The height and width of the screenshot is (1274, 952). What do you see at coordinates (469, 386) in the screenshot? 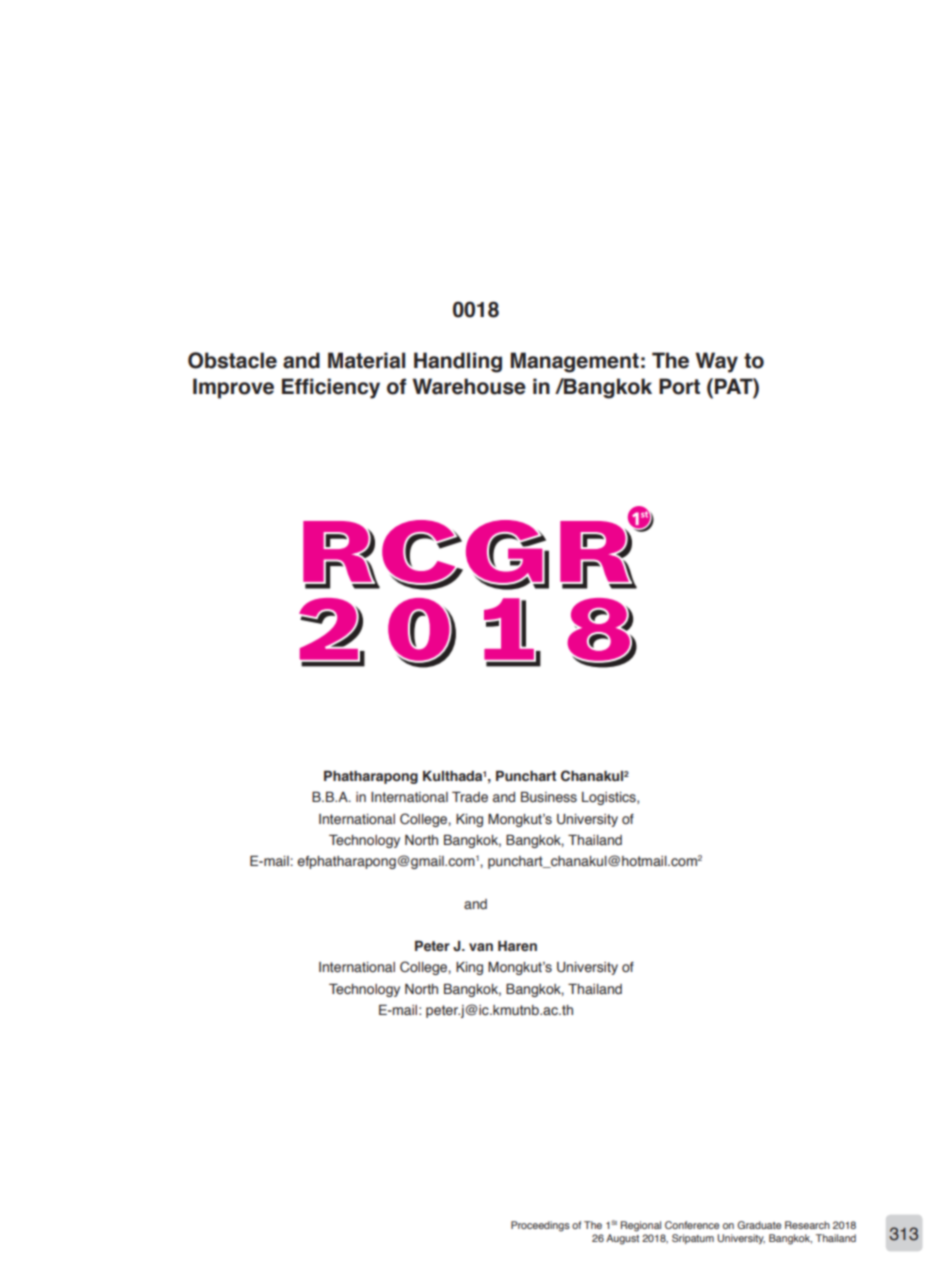
I see `Warehouse` at bounding box center [469, 386].
